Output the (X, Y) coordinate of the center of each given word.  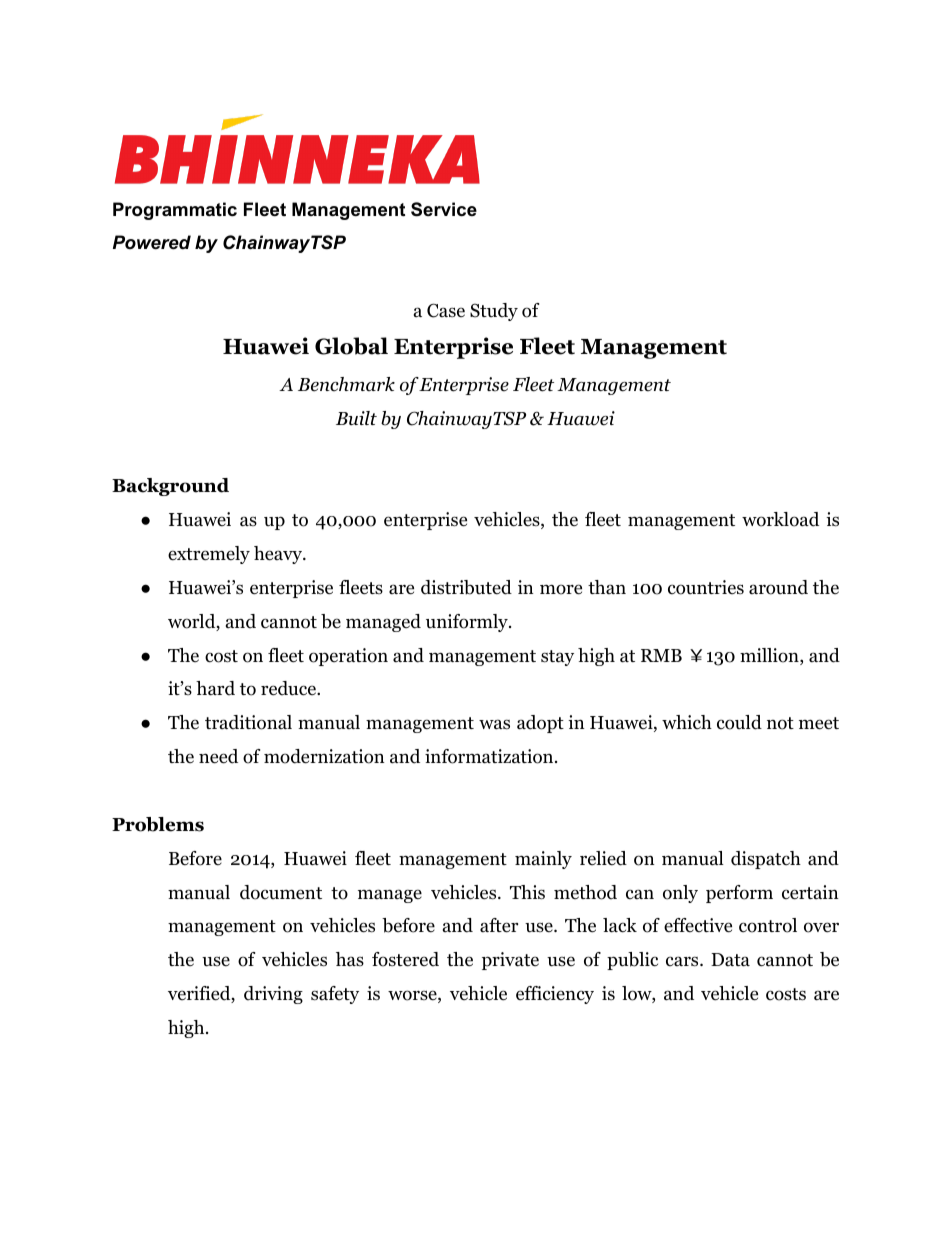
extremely (209, 555)
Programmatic (175, 211)
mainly (543, 860)
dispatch (766, 860)
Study (494, 312)
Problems (158, 824)
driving (273, 995)
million (770, 656)
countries (706, 587)
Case (446, 310)
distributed (466, 587)
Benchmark (346, 384)
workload (780, 519)
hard (215, 688)
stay (557, 658)
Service (444, 209)
